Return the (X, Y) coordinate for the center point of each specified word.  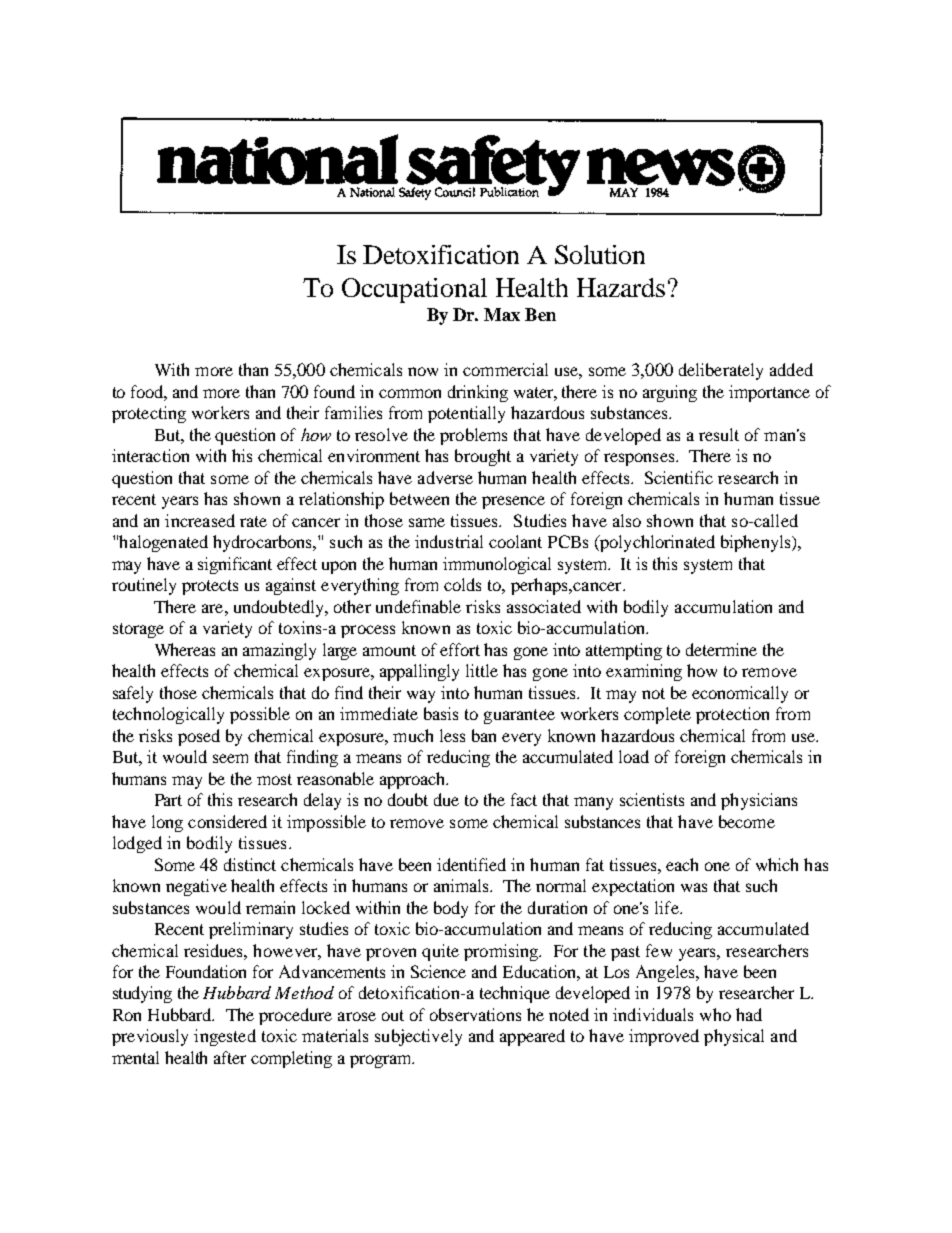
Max (502, 314)
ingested (225, 1037)
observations (475, 1014)
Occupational (414, 290)
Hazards (621, 287)
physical (734, 1037)
